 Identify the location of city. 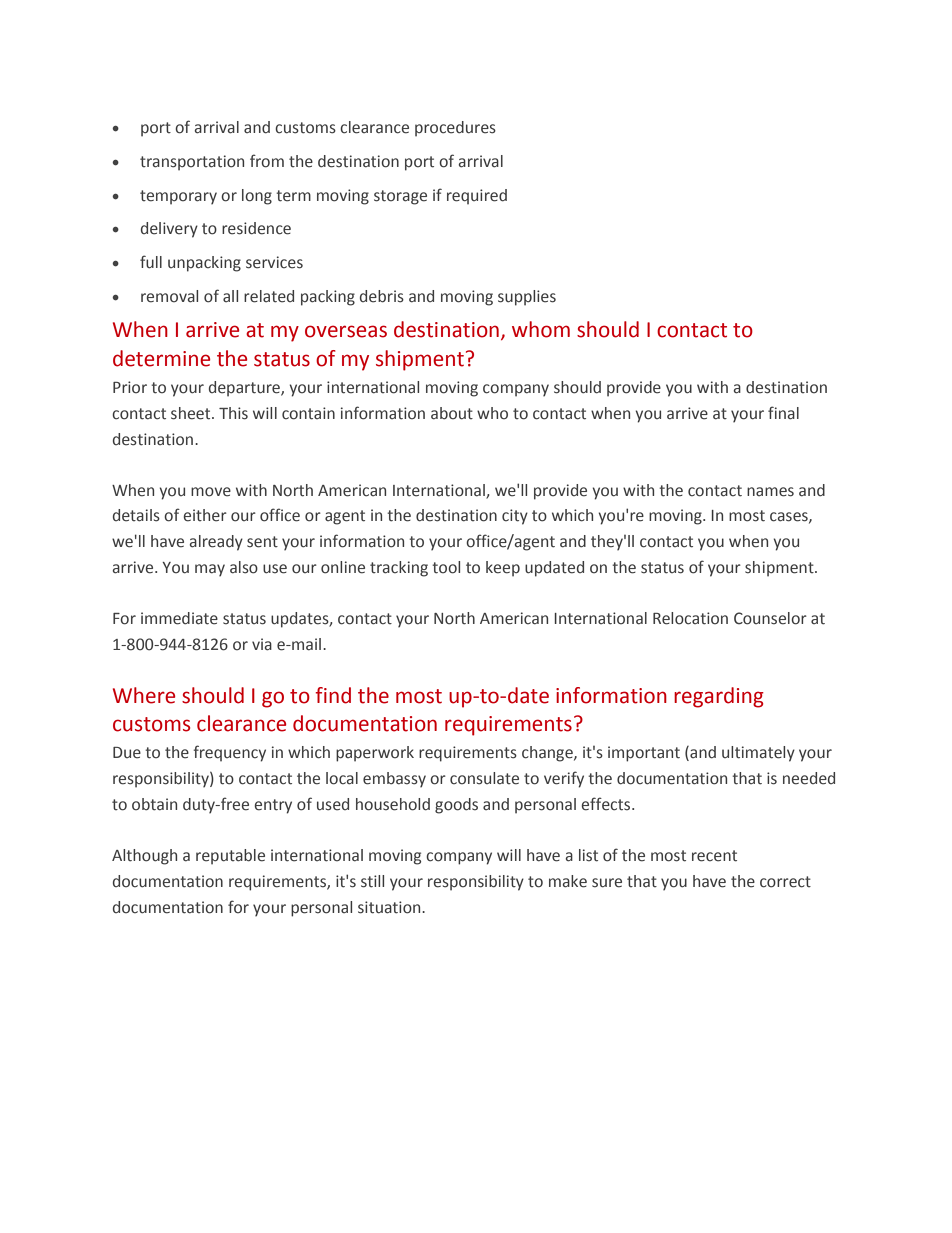
(515, 517).
